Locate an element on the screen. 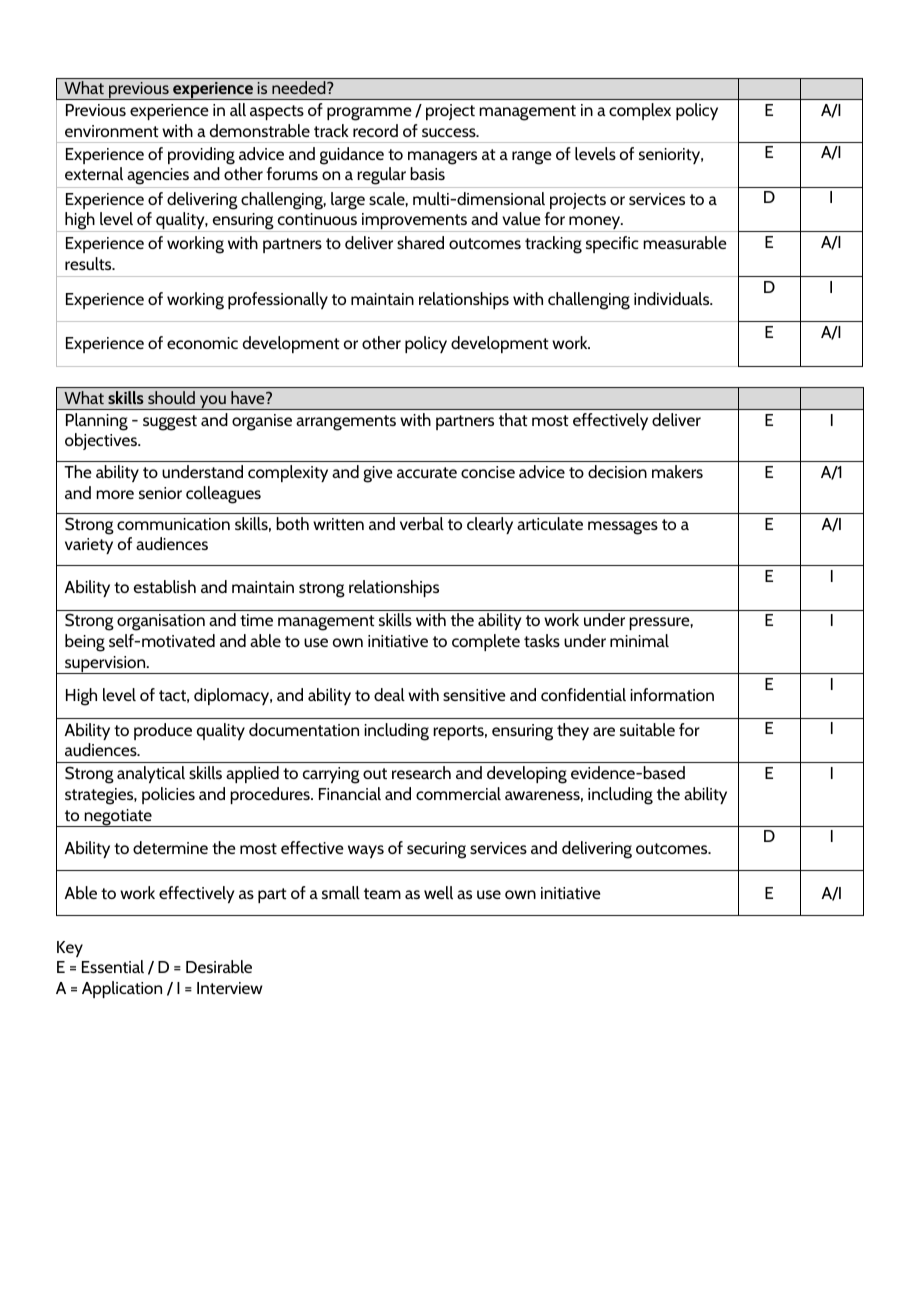 Image resolution: width=924 pixels, height=1309 pixels. Essential is located at coordinates (113, 966).
